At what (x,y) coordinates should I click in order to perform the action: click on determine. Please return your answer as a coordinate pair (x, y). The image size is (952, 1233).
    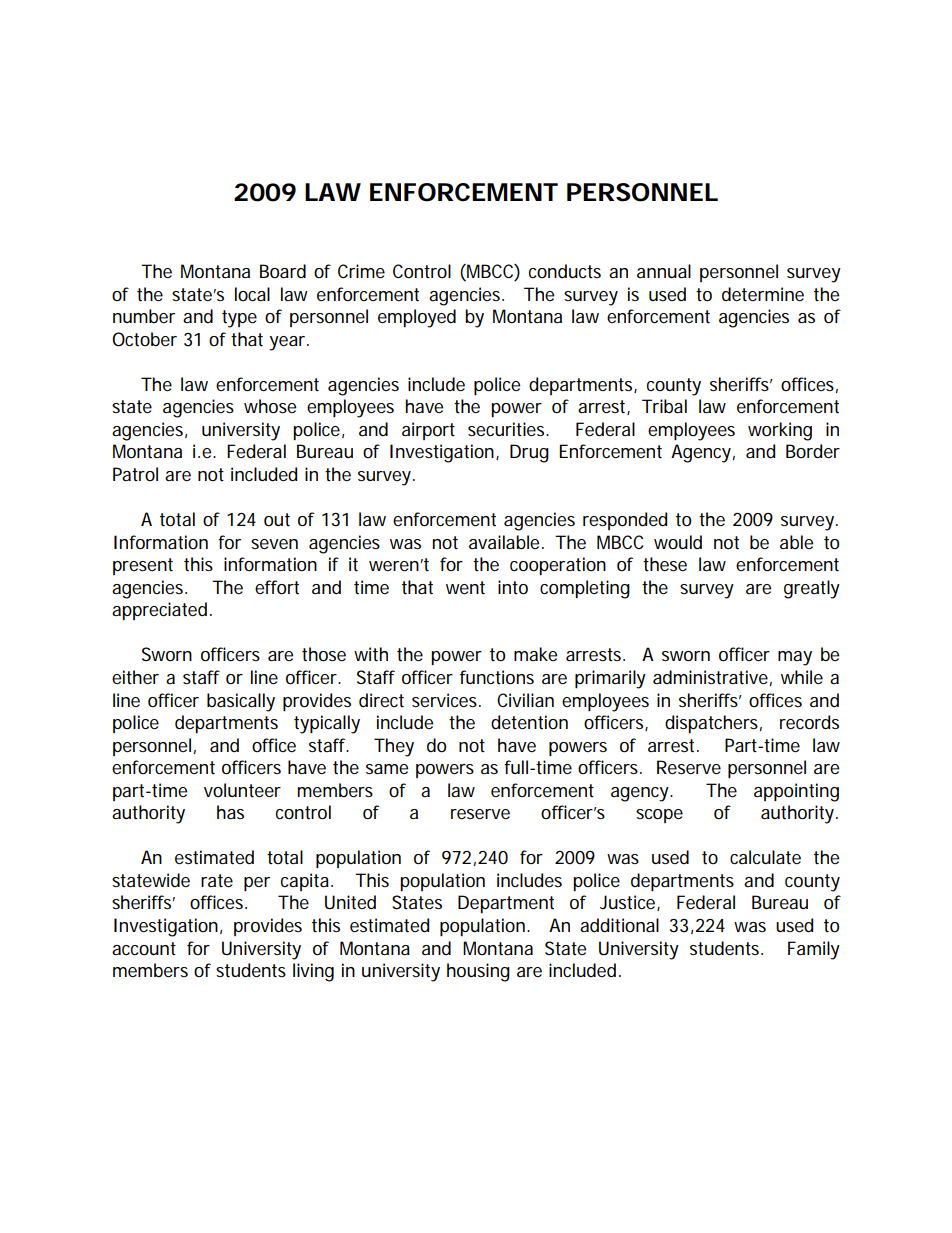
    Looking at the image, I should click on (763, 294).
